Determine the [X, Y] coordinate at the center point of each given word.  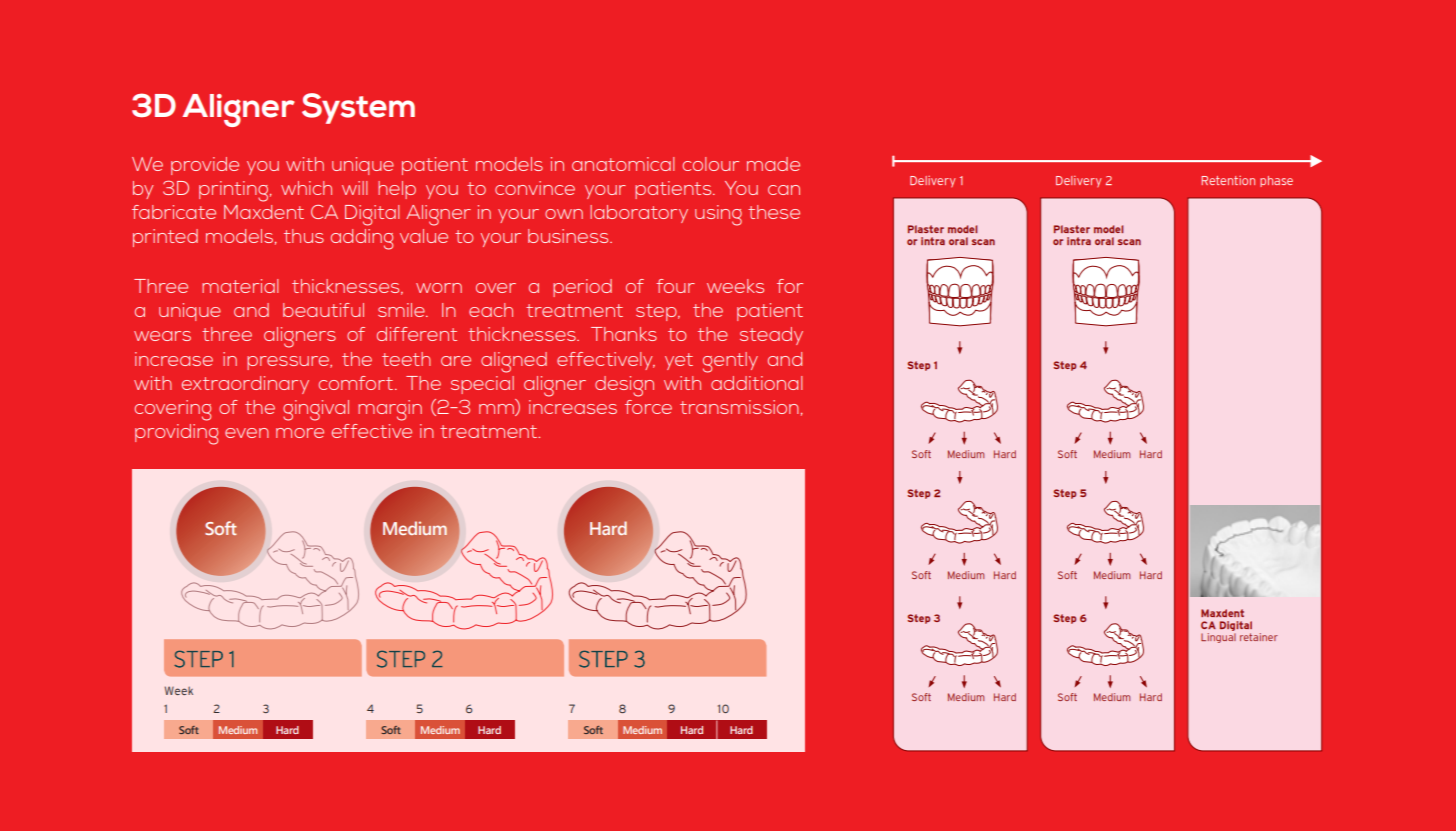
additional [757, 383]
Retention [1228, 180]
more [300, 433]
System [358, 108]
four [675, 286]
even [247, 433]
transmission [739, 407]
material [240, 286]
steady [771, 336]
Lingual [1218, 638]
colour [711, 164]
